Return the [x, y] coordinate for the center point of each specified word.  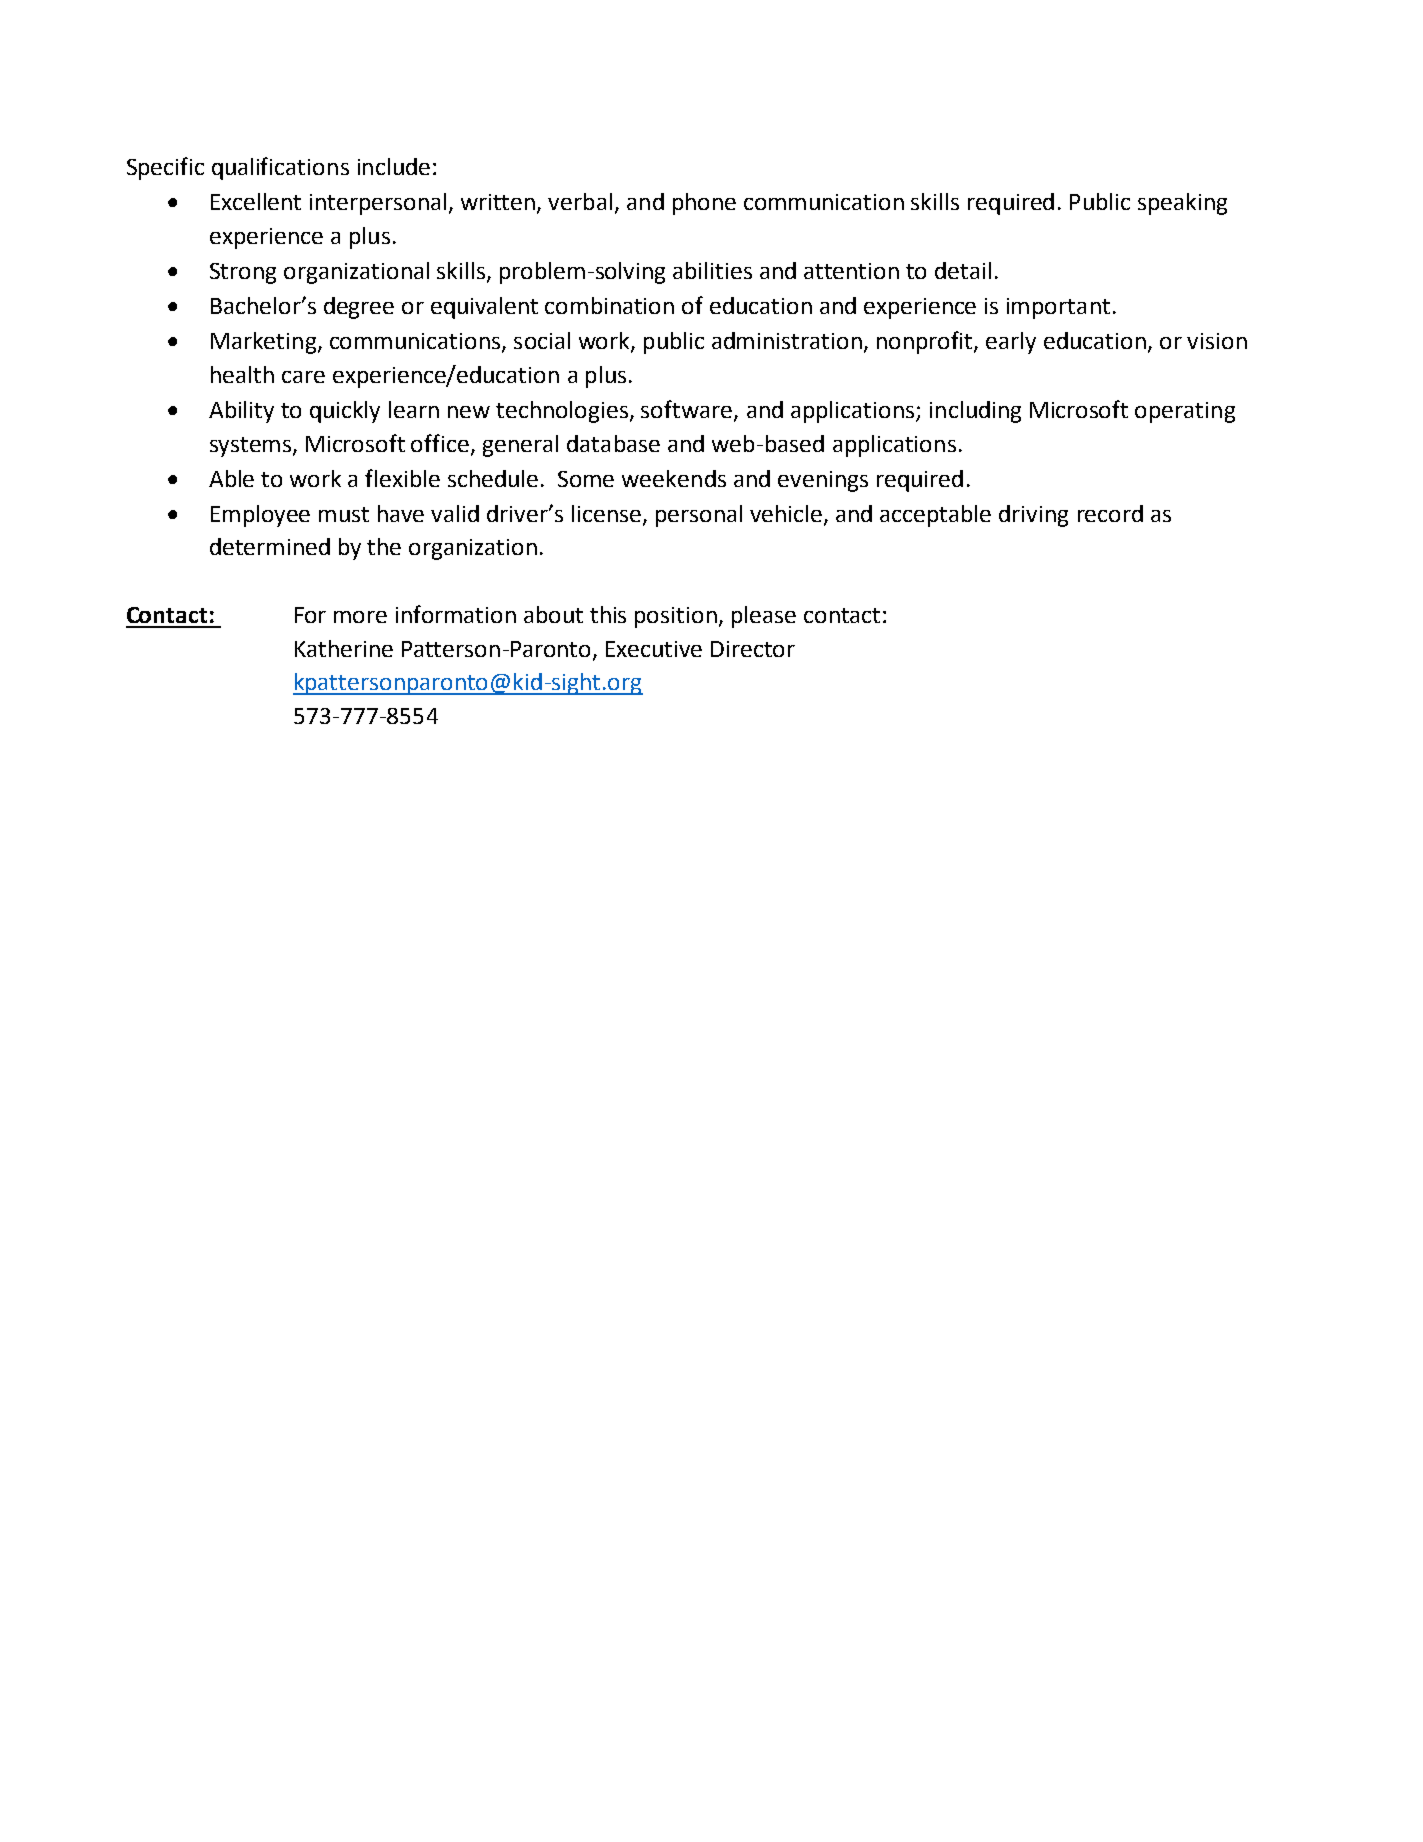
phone [704, 204]
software [688, 410]
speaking [1182, 204]
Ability [241, 412]
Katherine [344, 648]
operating [1185, 412]
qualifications [280, 168]
